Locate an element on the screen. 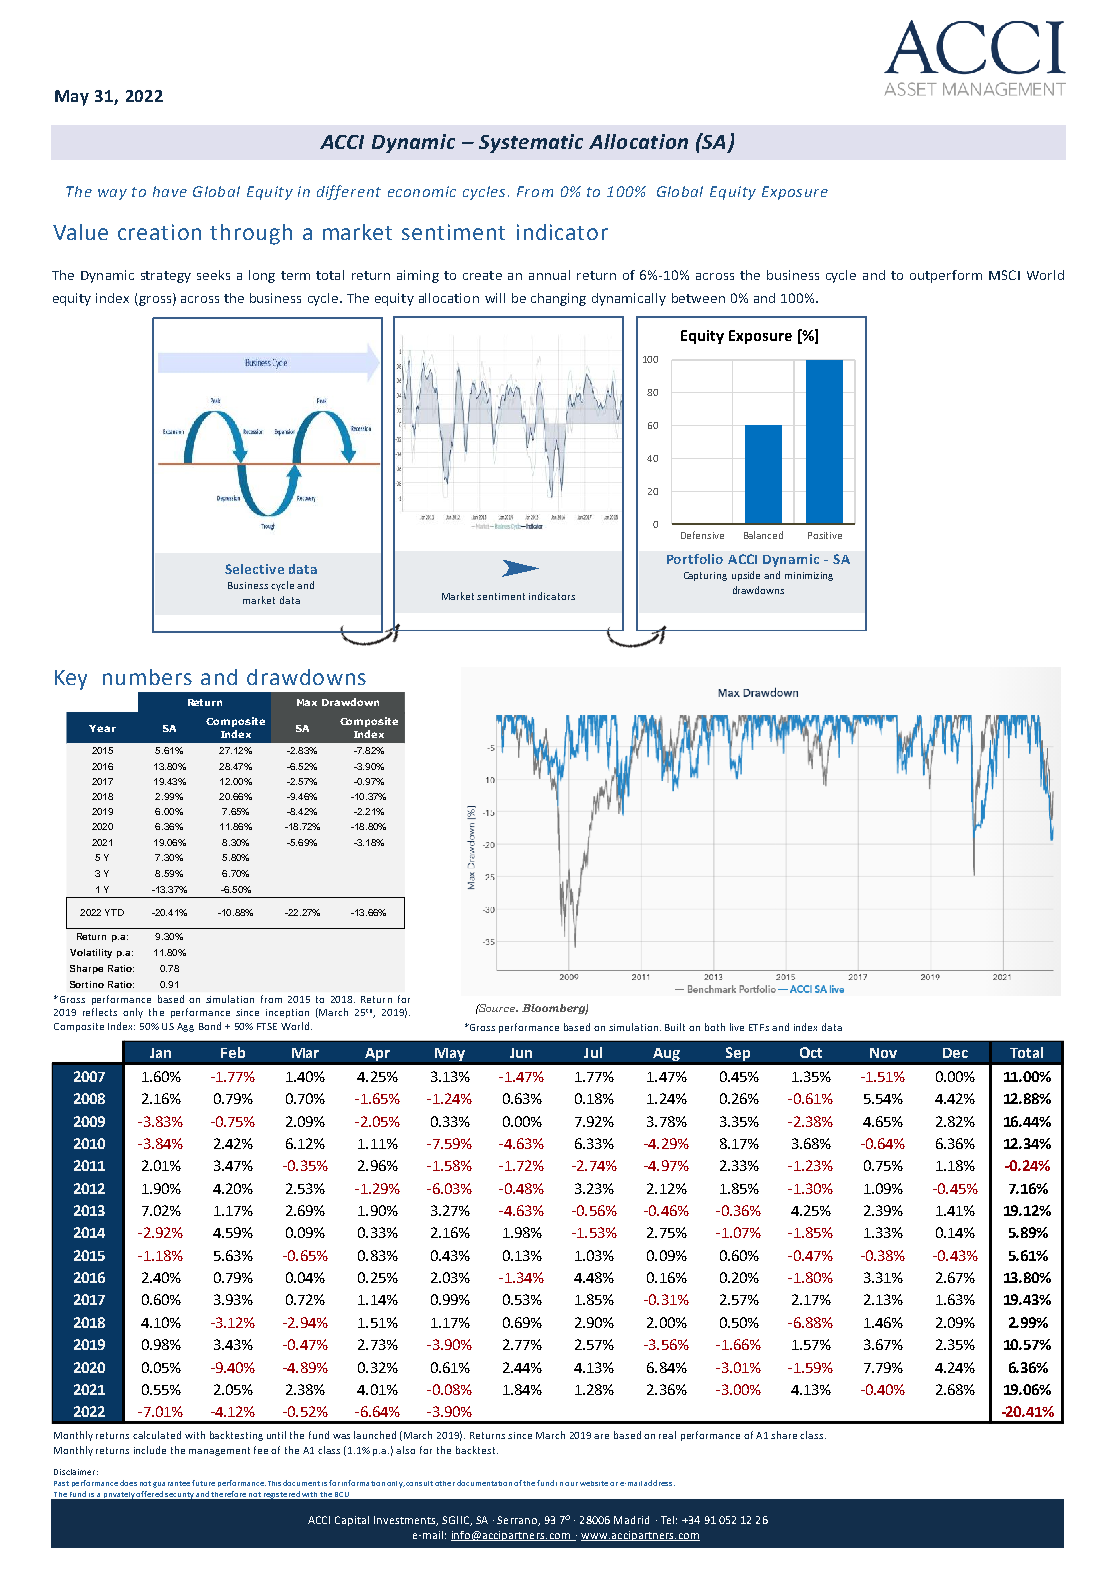  have is located at coordinates (170, 191).
